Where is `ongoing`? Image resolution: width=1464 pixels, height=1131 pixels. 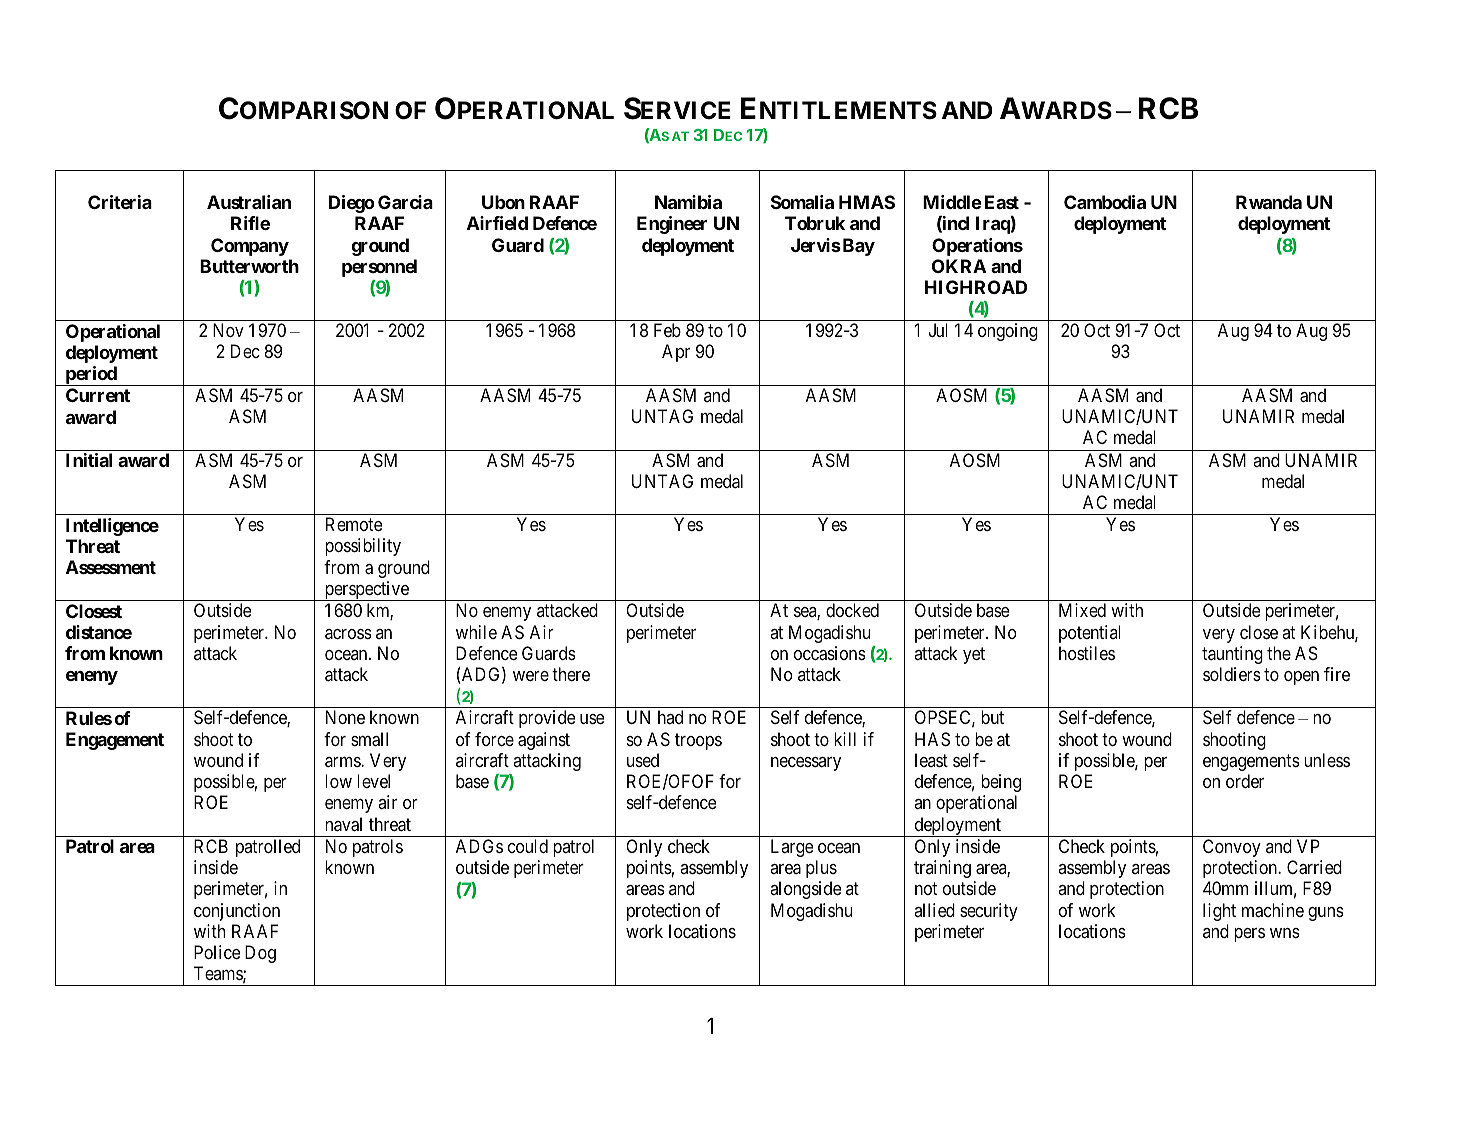 ongoing is located at coordinates (1008, 332).
